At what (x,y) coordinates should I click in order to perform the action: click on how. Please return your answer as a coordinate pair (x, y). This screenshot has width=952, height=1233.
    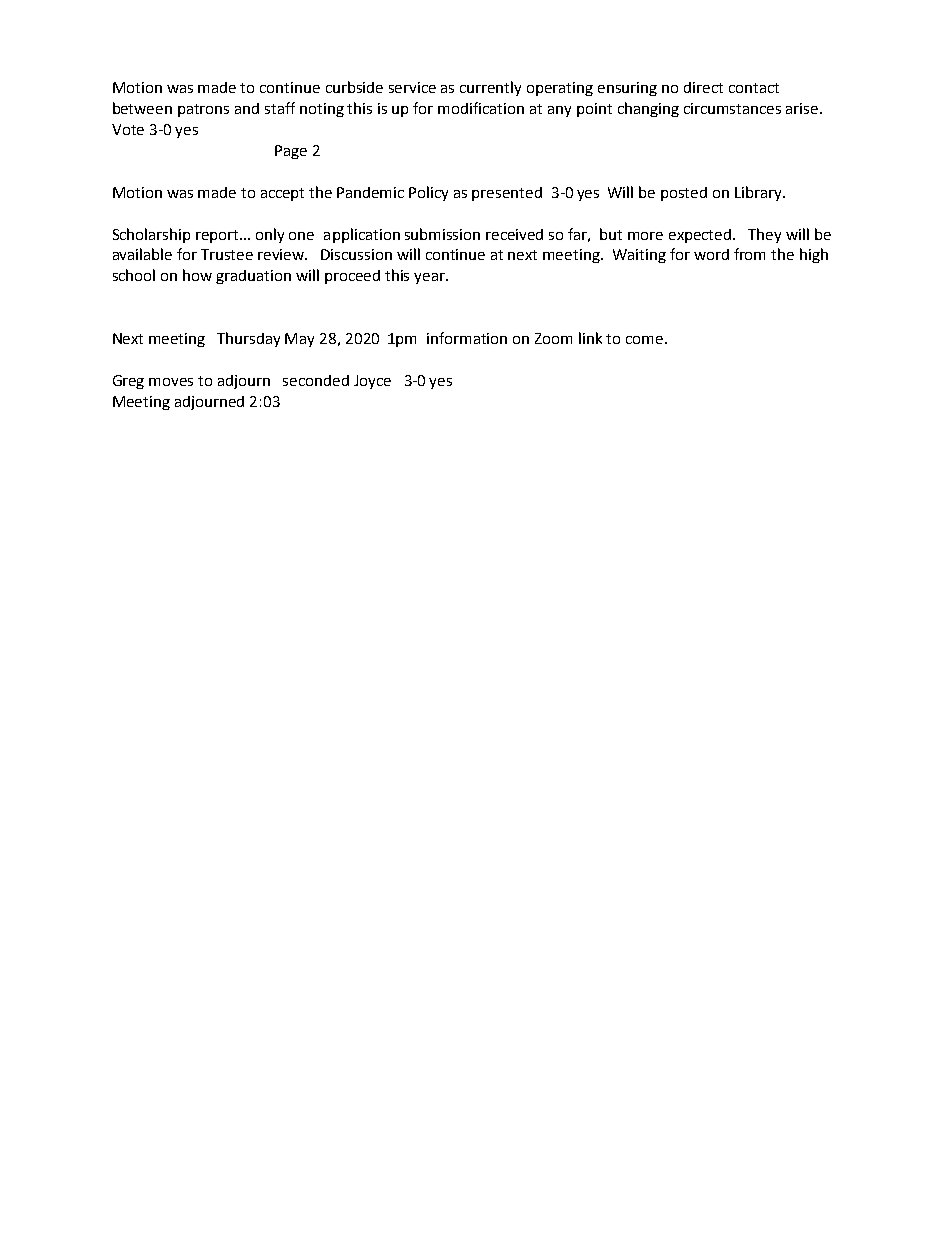
    Looking at the image, I should click on (197, 275).
